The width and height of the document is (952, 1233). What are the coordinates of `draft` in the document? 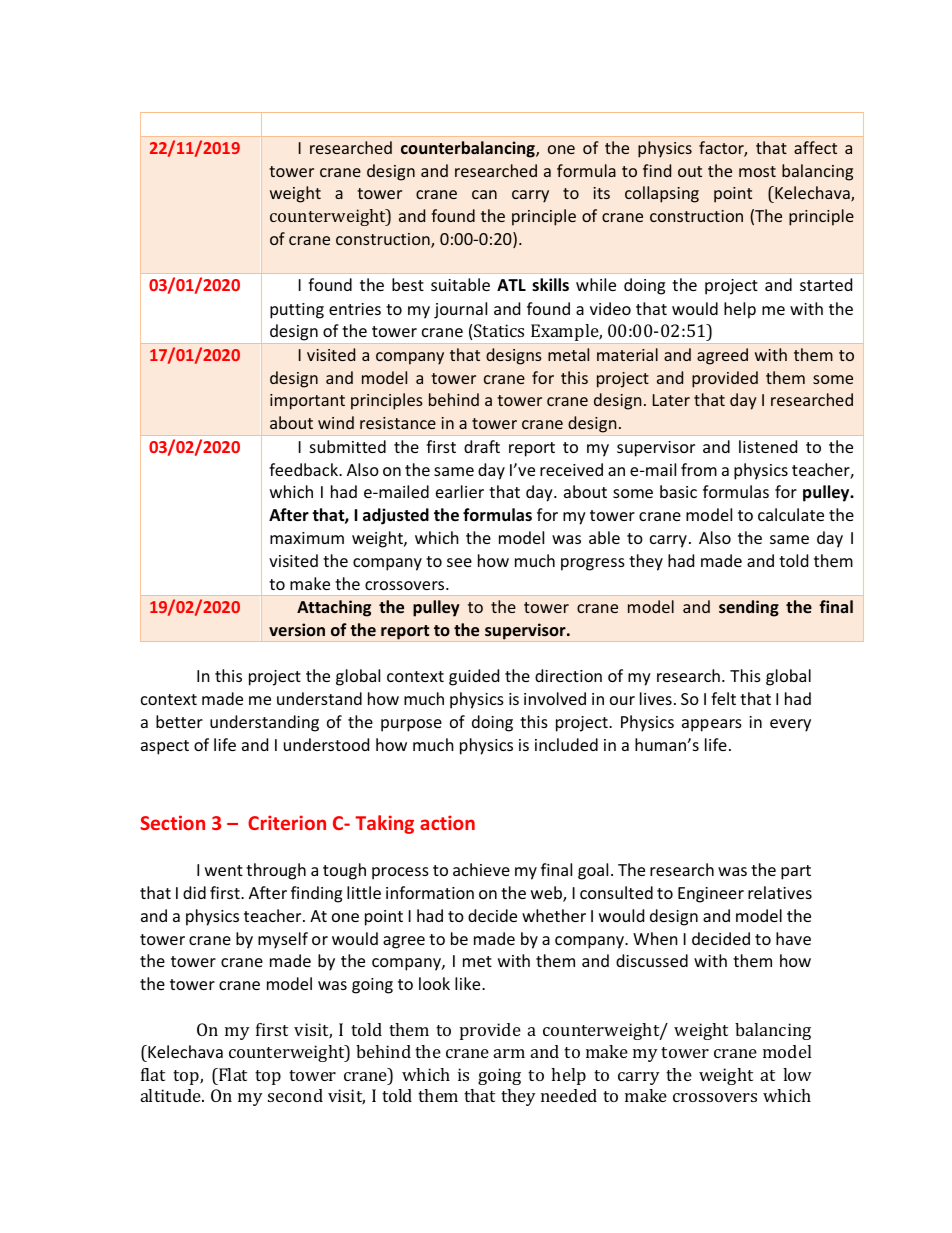 It's located at (482, 446).
